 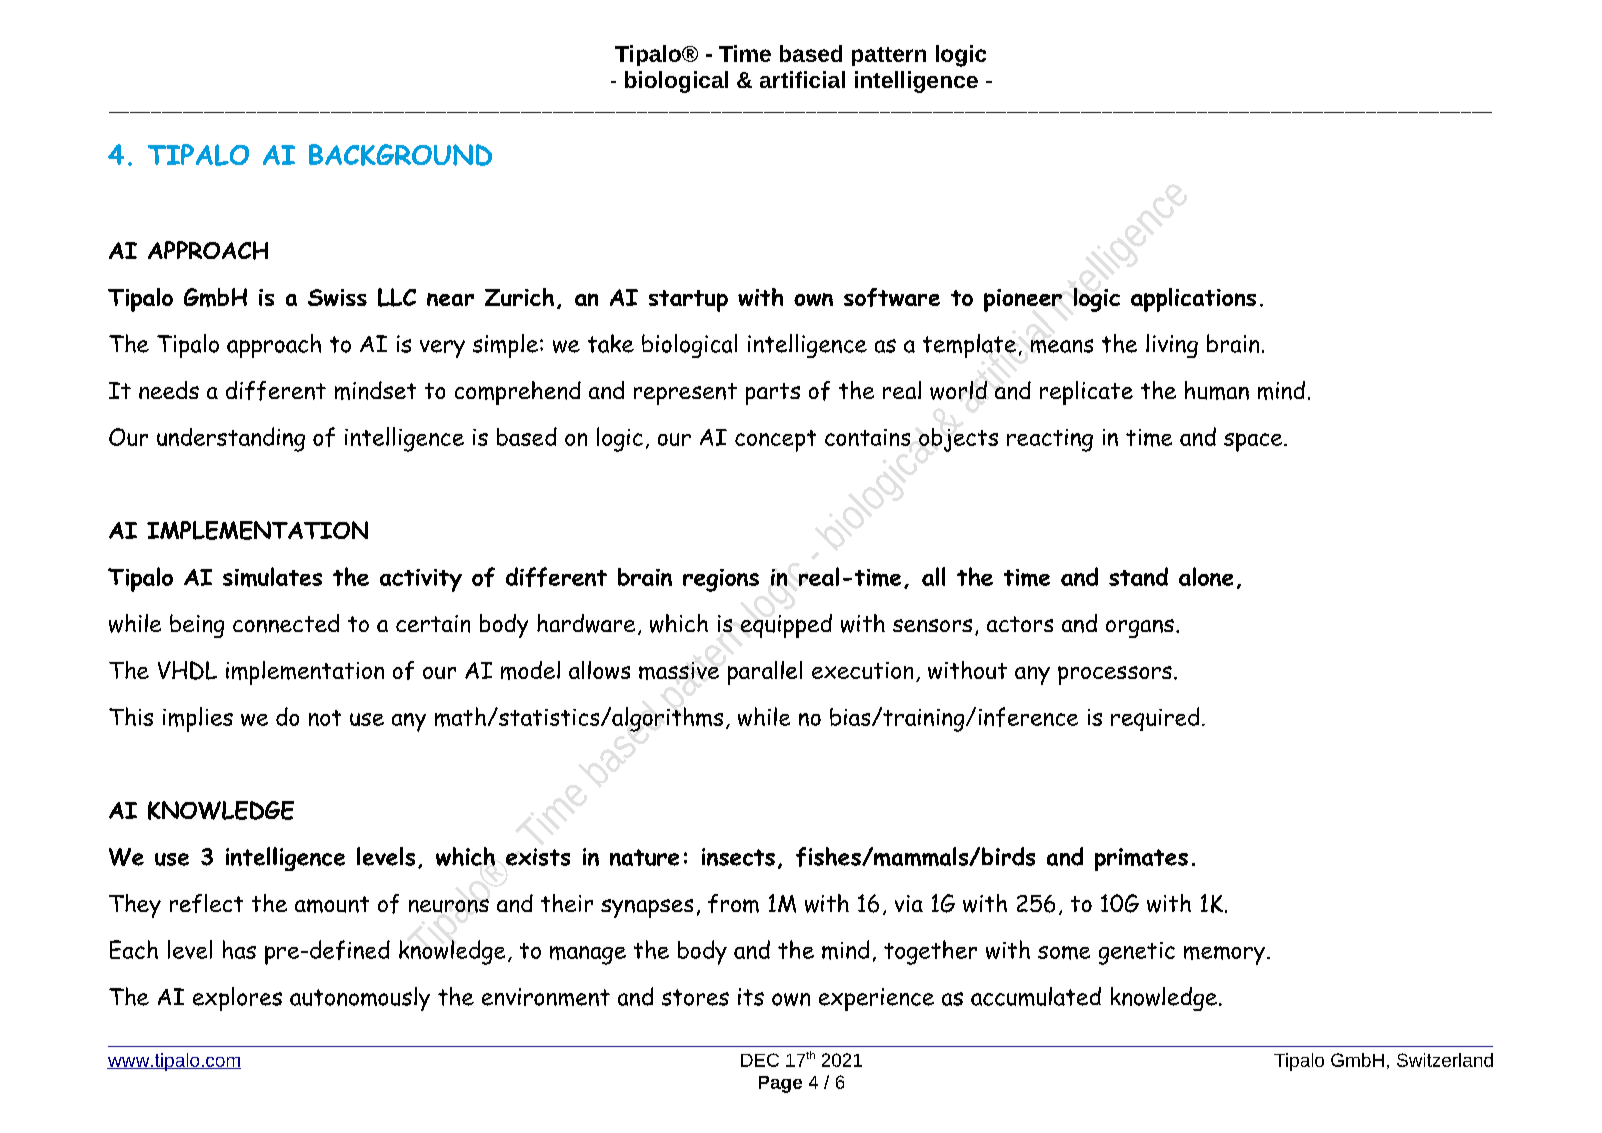 What do you see at coordinates (1155, 719) in the screenshot?
I see `required` at bounding box center [1155, 719].
